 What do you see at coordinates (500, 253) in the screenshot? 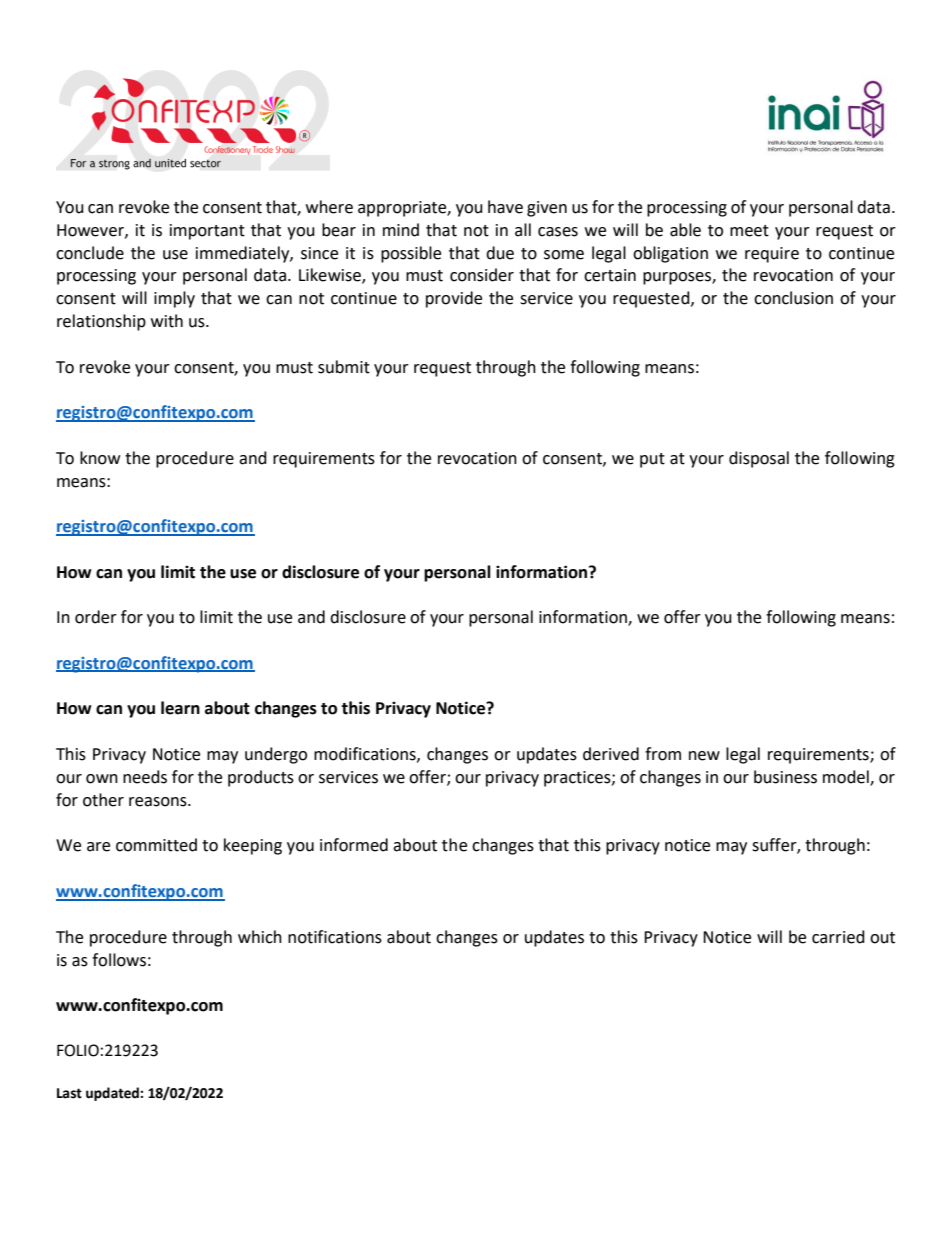
I see `due` at bounding box center [500, 253].
